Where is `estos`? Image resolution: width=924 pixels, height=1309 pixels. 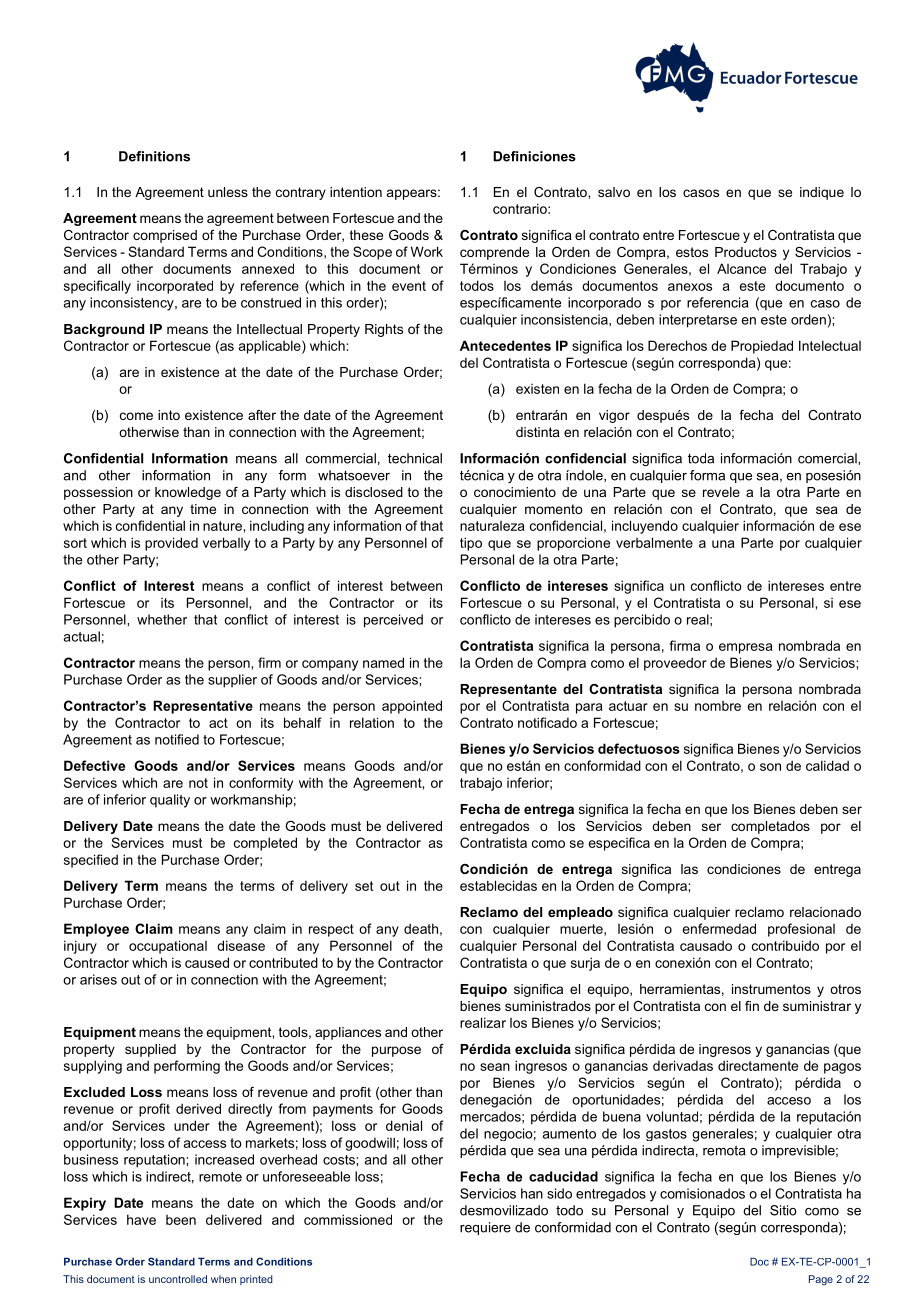 estos is located at coordinates (692, 252).
